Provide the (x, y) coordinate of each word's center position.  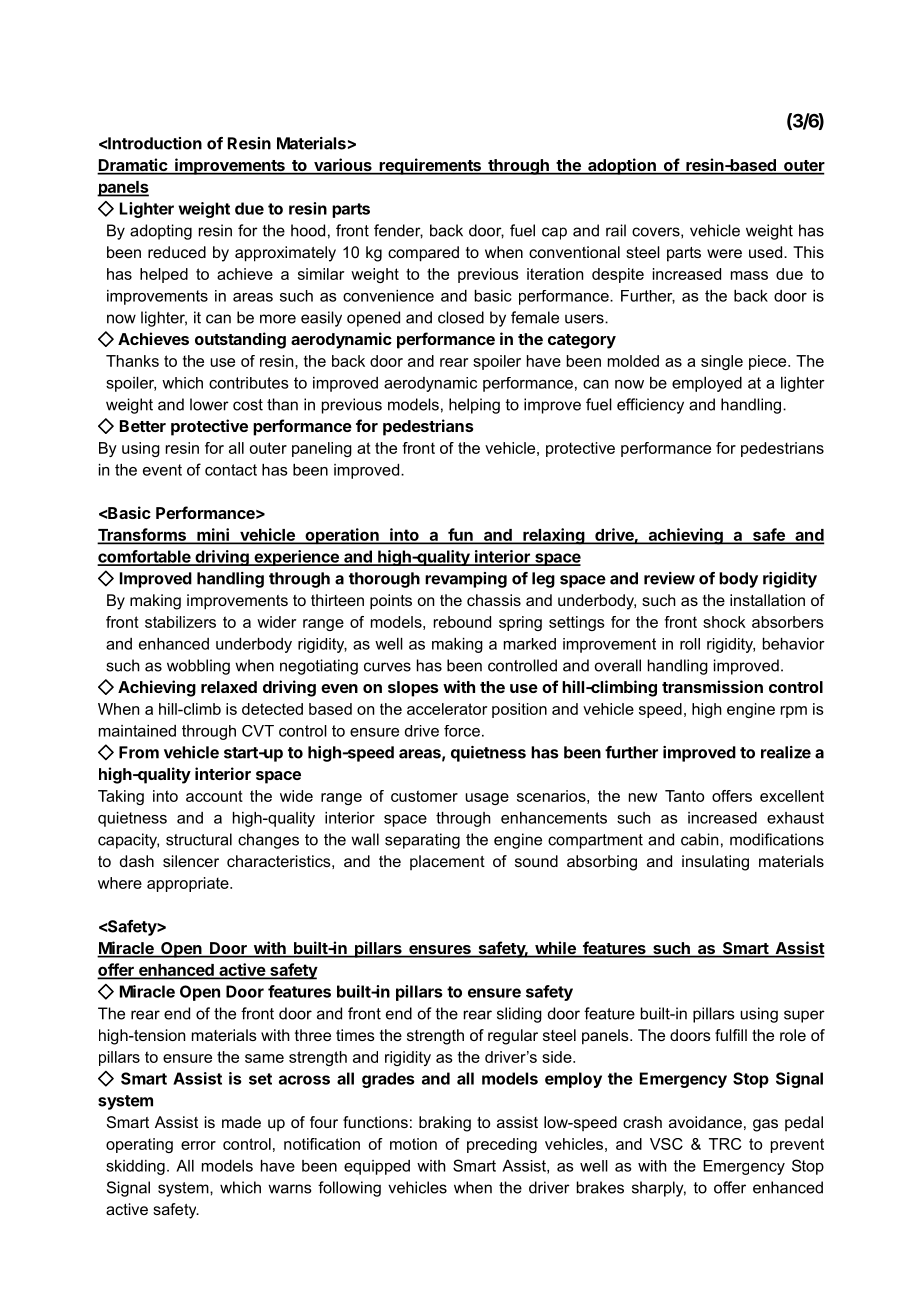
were (724, 253)
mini (213, 535)
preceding (502, 1145)
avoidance (705, 1122)
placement (447, 862)
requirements (430, 166)
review (669, 578)
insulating (715, 863)
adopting (161, 232)
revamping (466, 580)
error (198, 1145)
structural (199, 839)
